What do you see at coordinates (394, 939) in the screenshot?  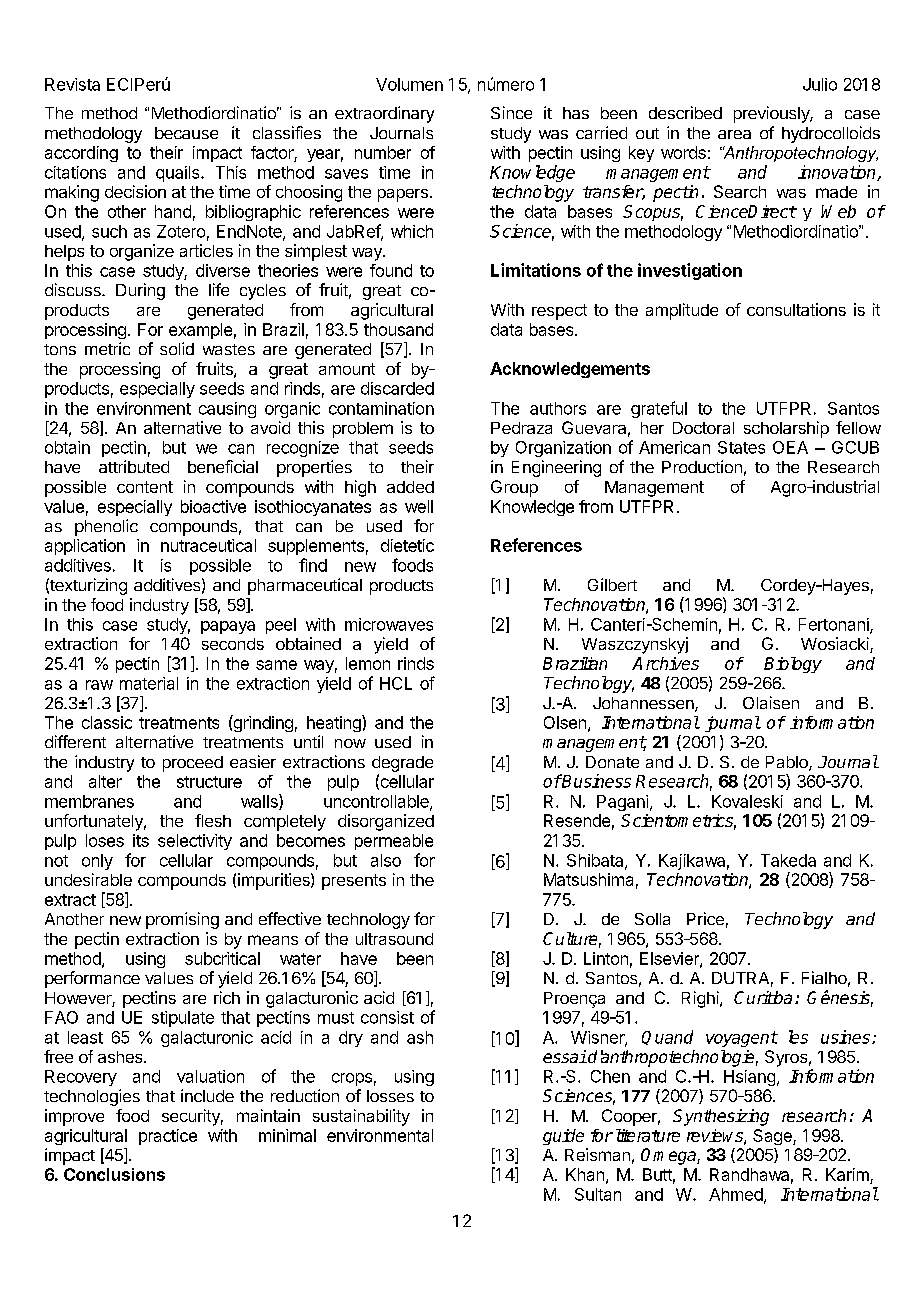 I see `ultrasound` at bounding box center [394, 939].
